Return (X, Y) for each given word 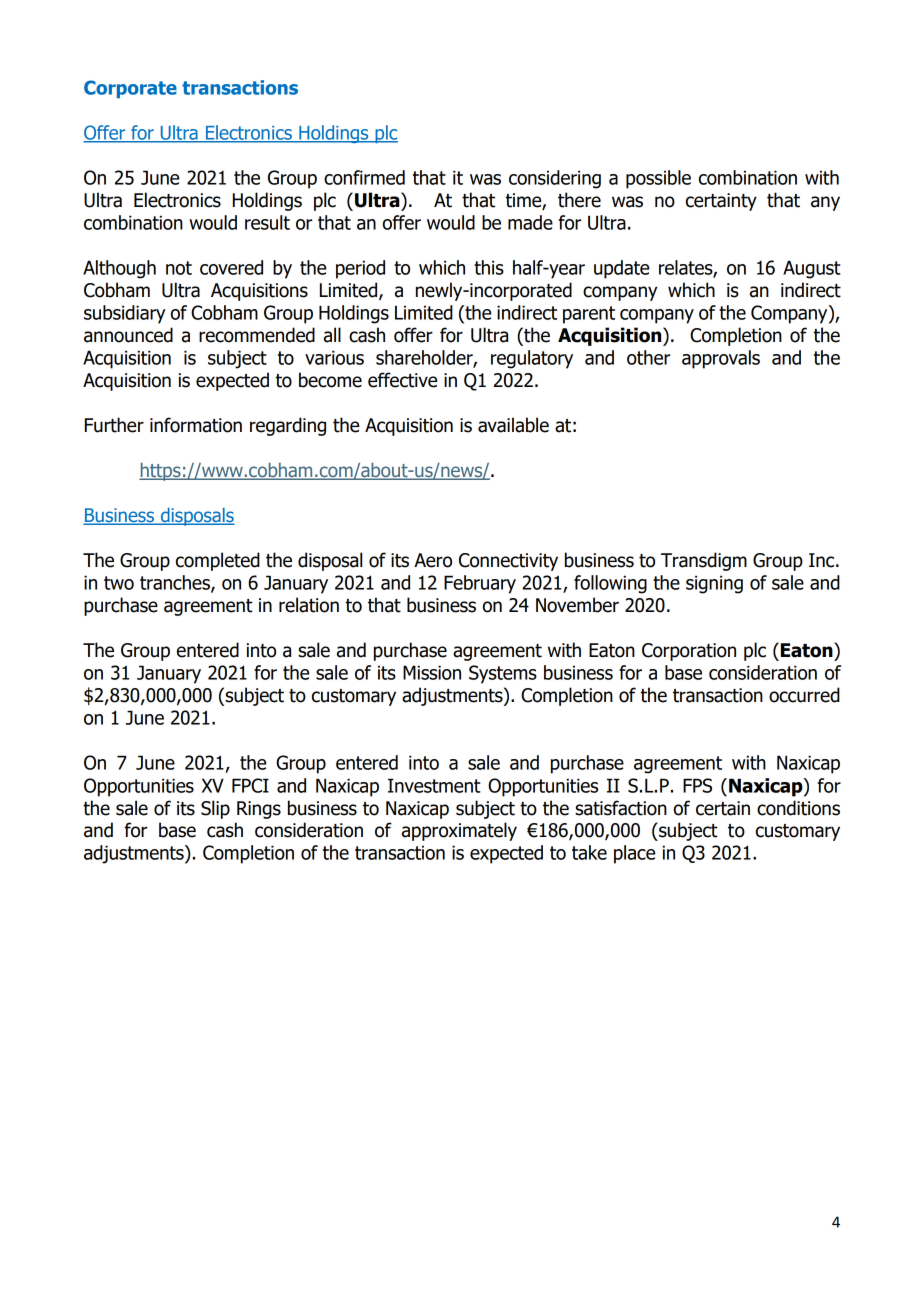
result (267, 222)
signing (714, 584)
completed (218, 561)
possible (658, 179)
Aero (433, 560)
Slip (215, 809)
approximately (459, 831)
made (530, 222)
